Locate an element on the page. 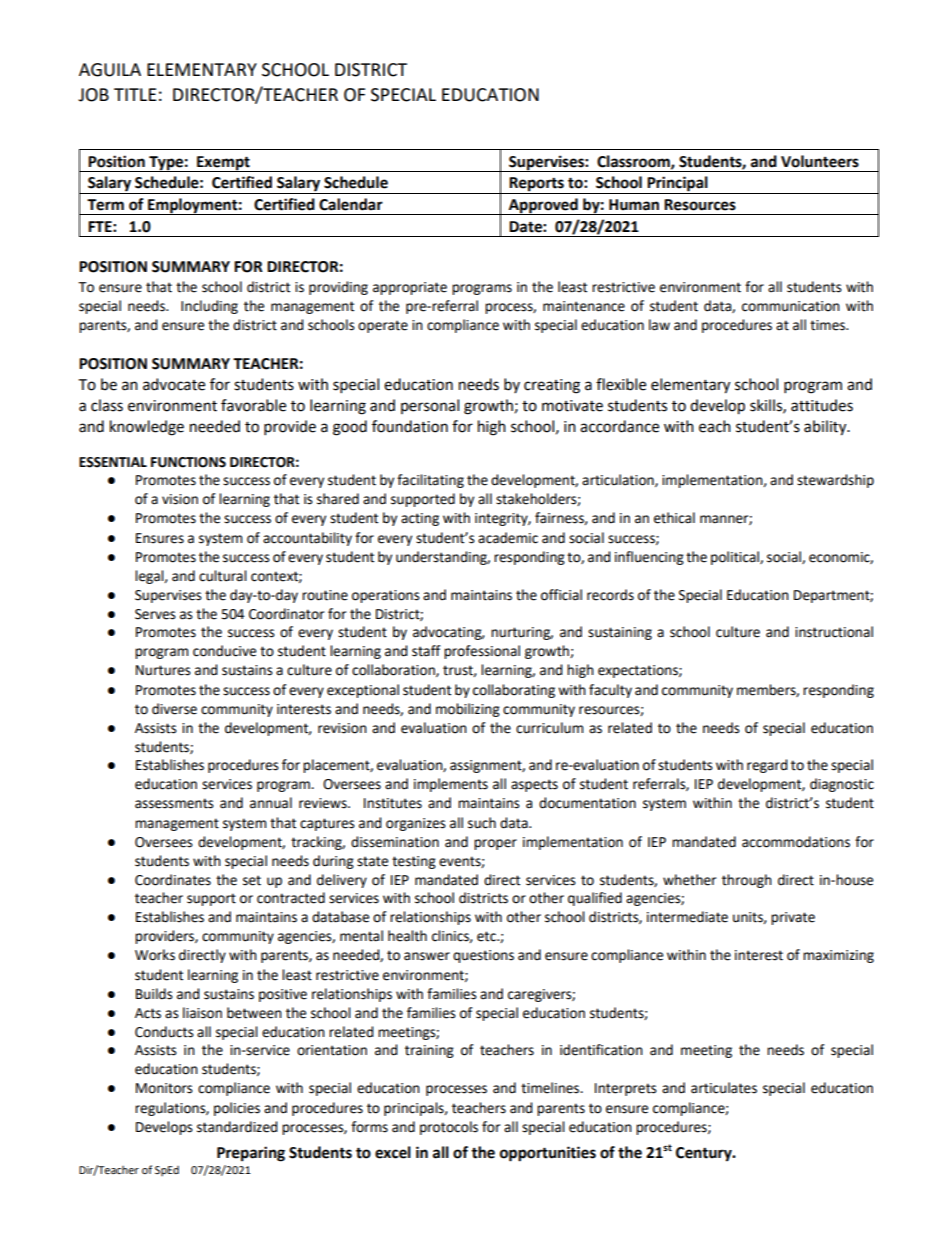 This document has height=1233, width=952. Reports is located at coordinates (537, 185).
